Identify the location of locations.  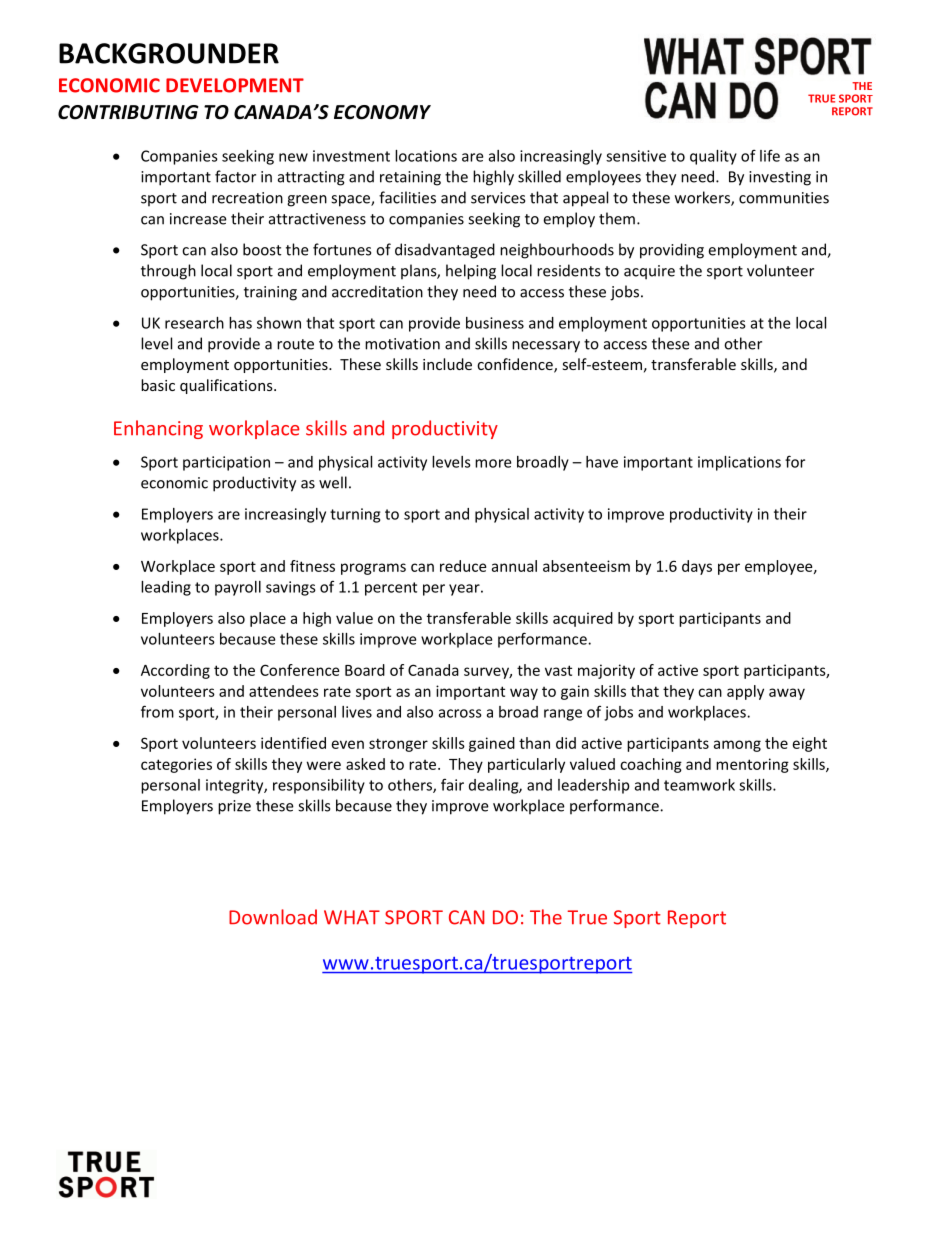
(426, 156).
